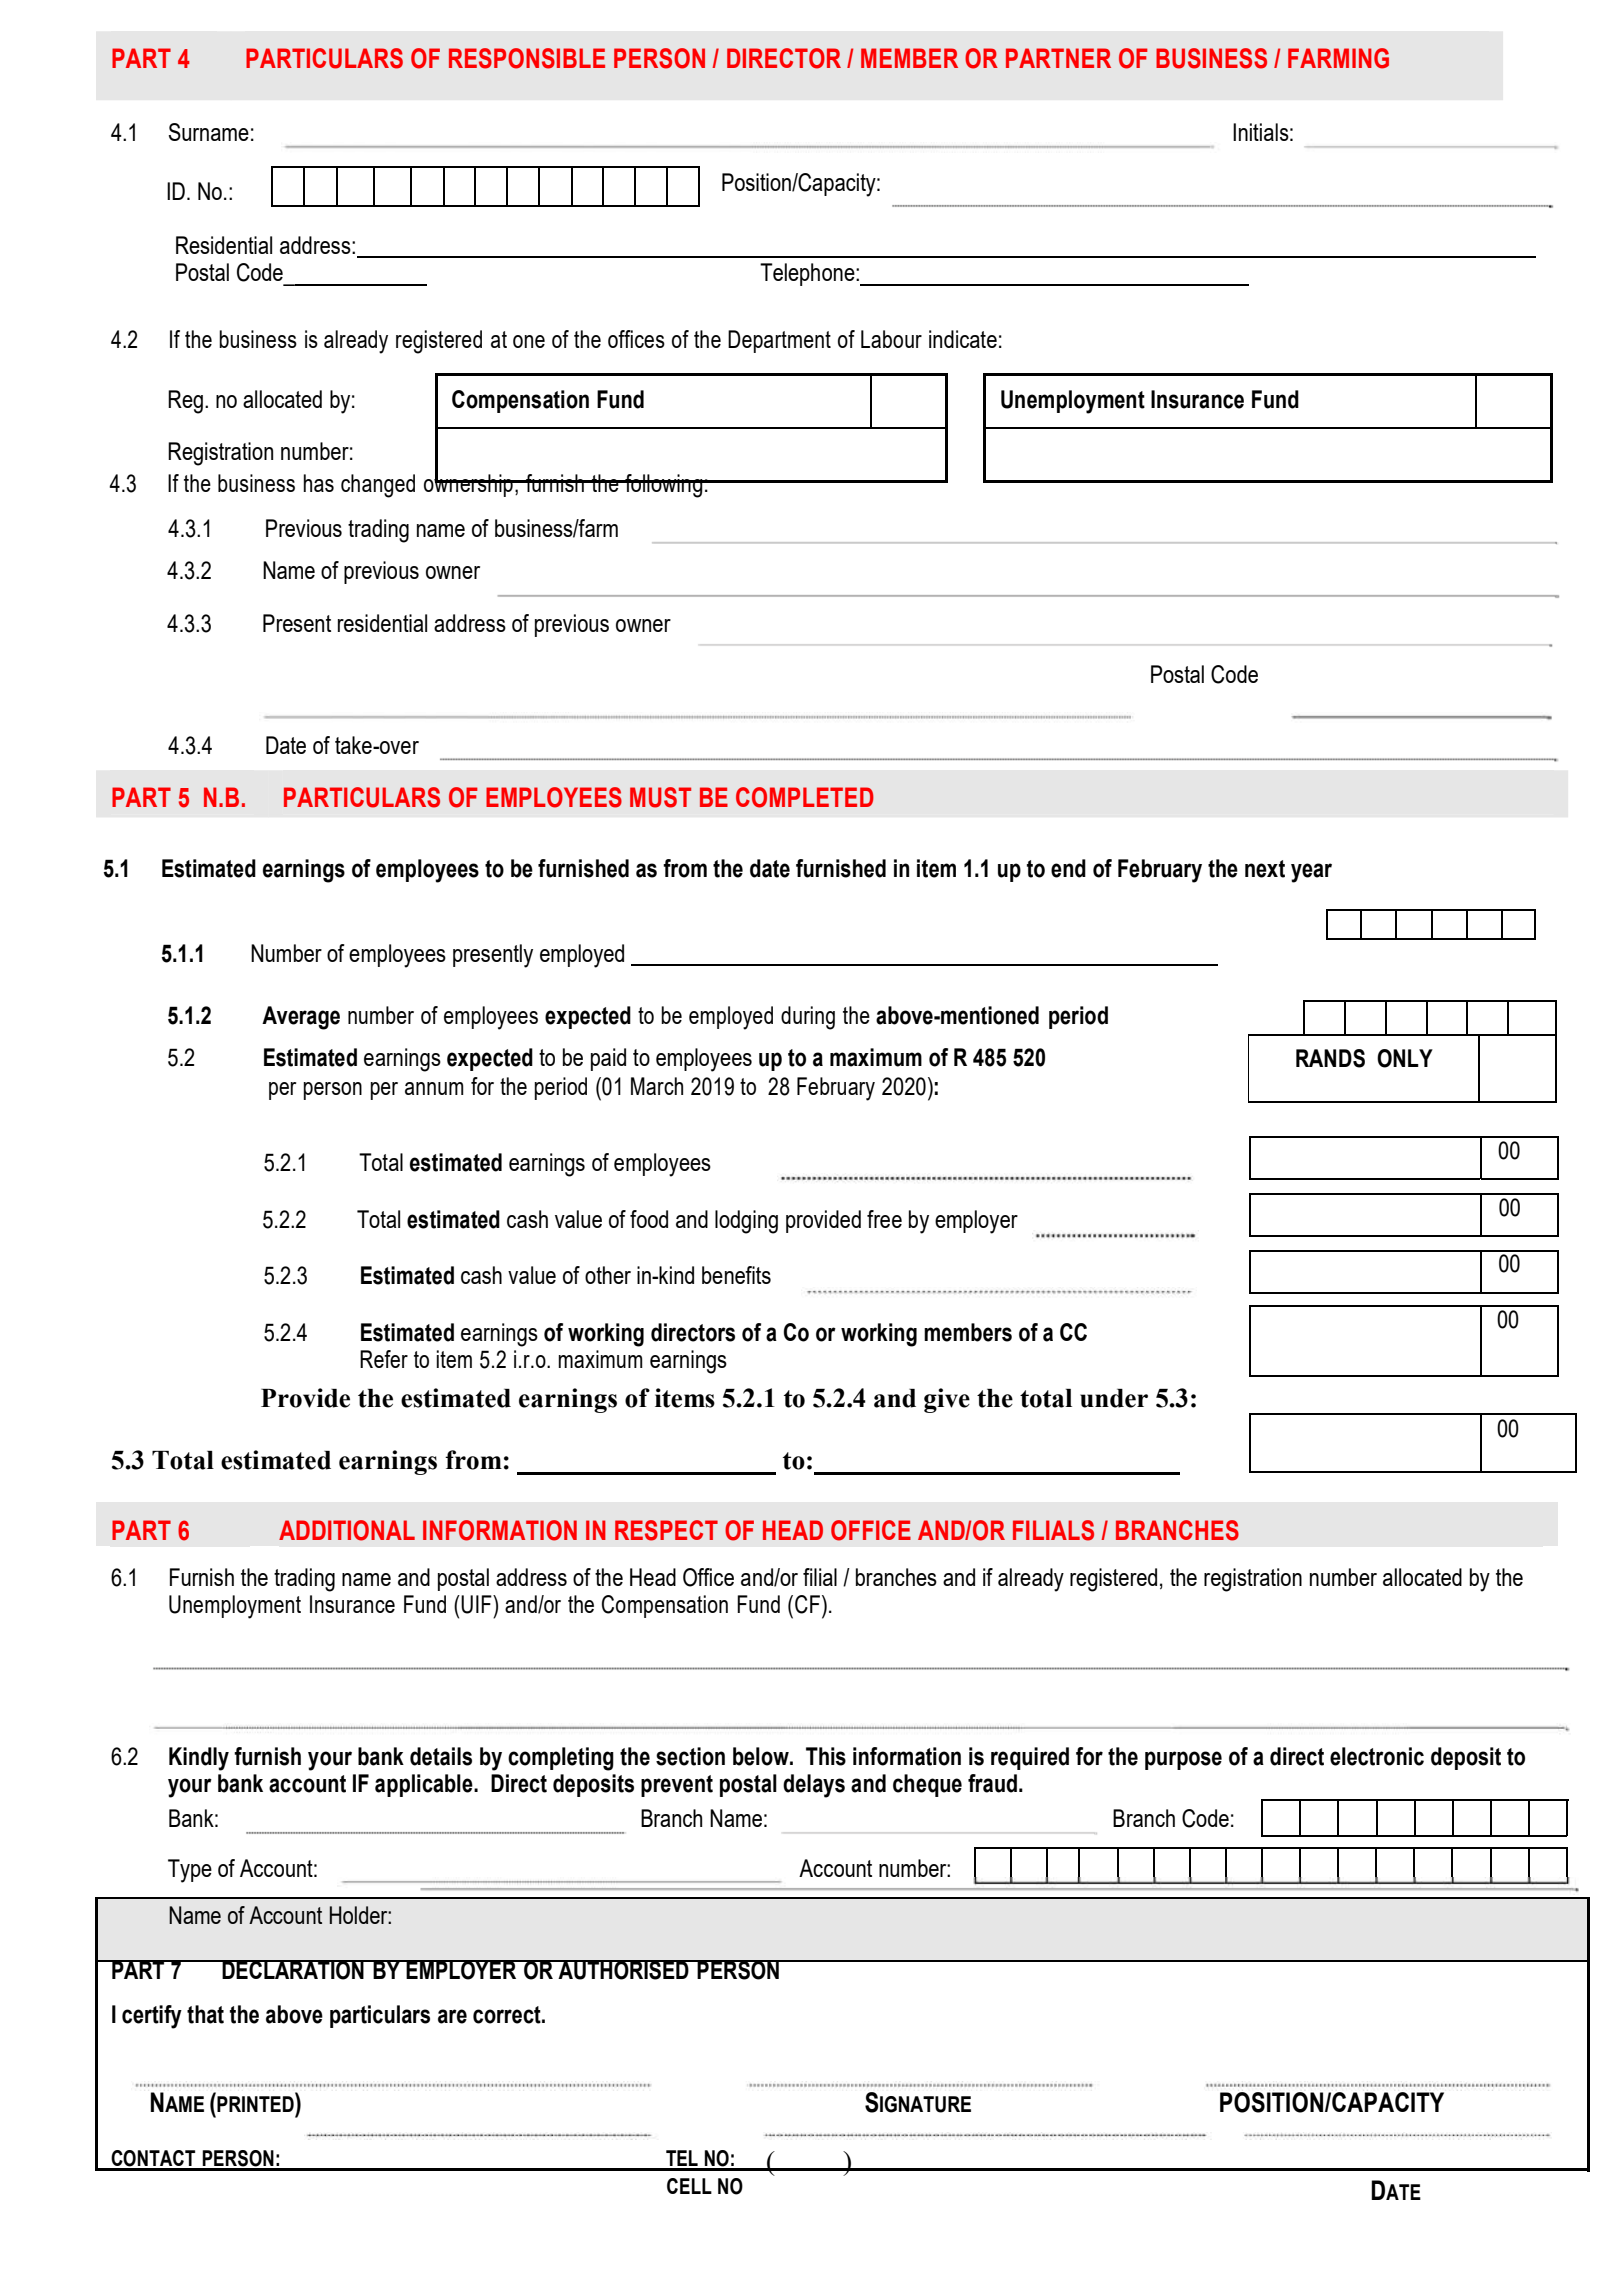  Describe the element at coordinates (527, 58) in the screenshot. I see `RESPONSIBLE` at that location.
